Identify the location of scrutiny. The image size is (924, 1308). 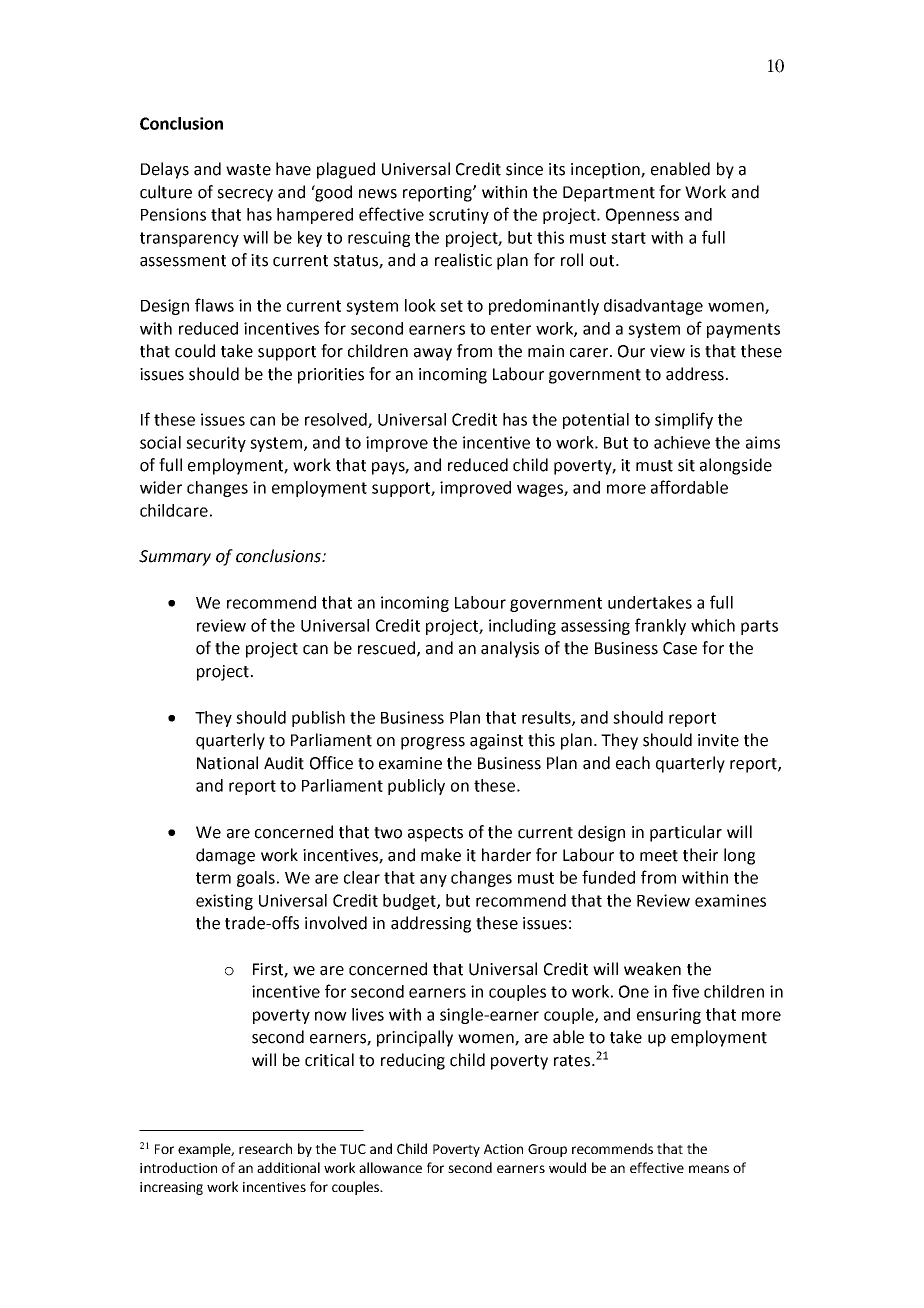
(459, 216).
